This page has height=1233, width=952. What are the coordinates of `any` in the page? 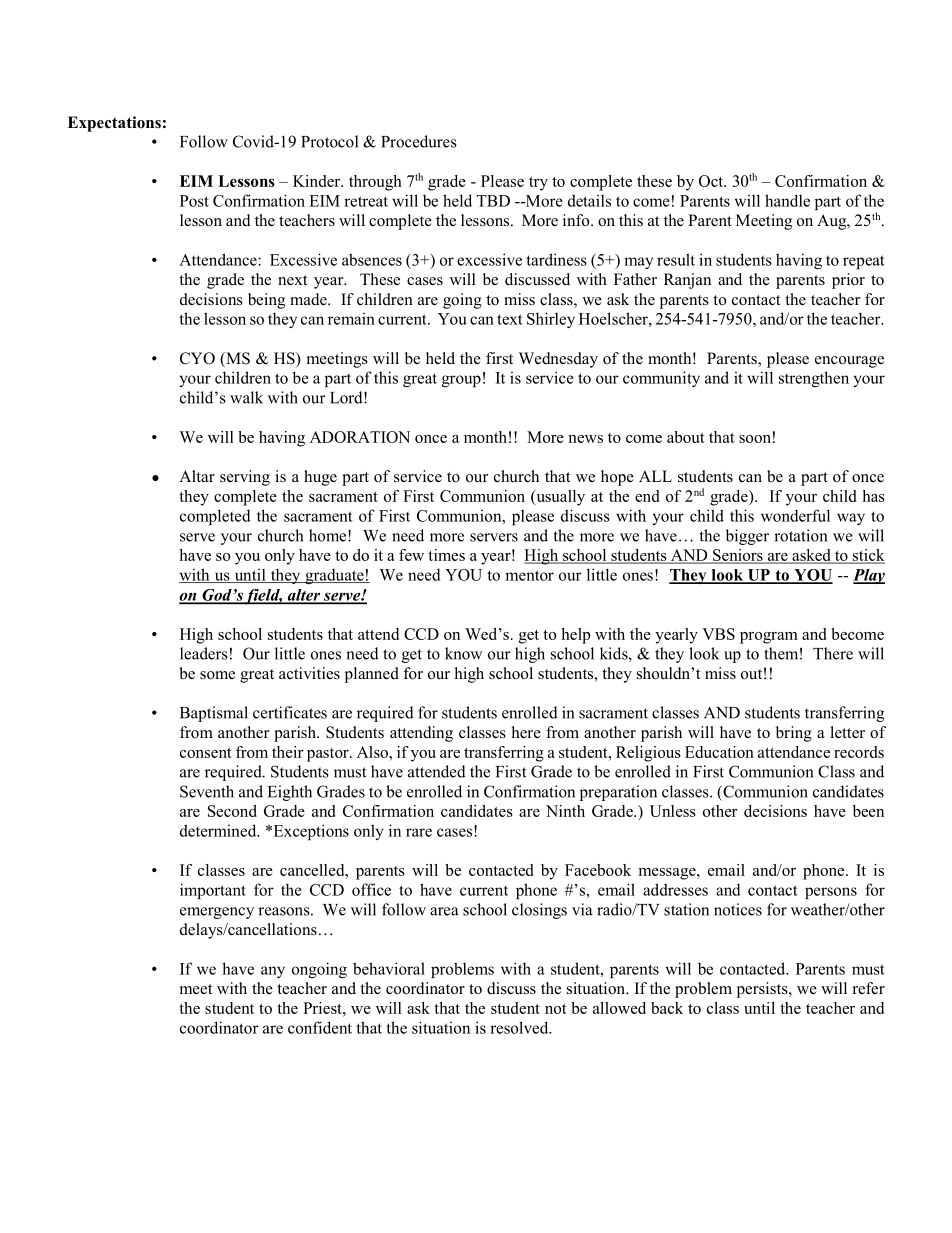 It's located at (273, 972).
